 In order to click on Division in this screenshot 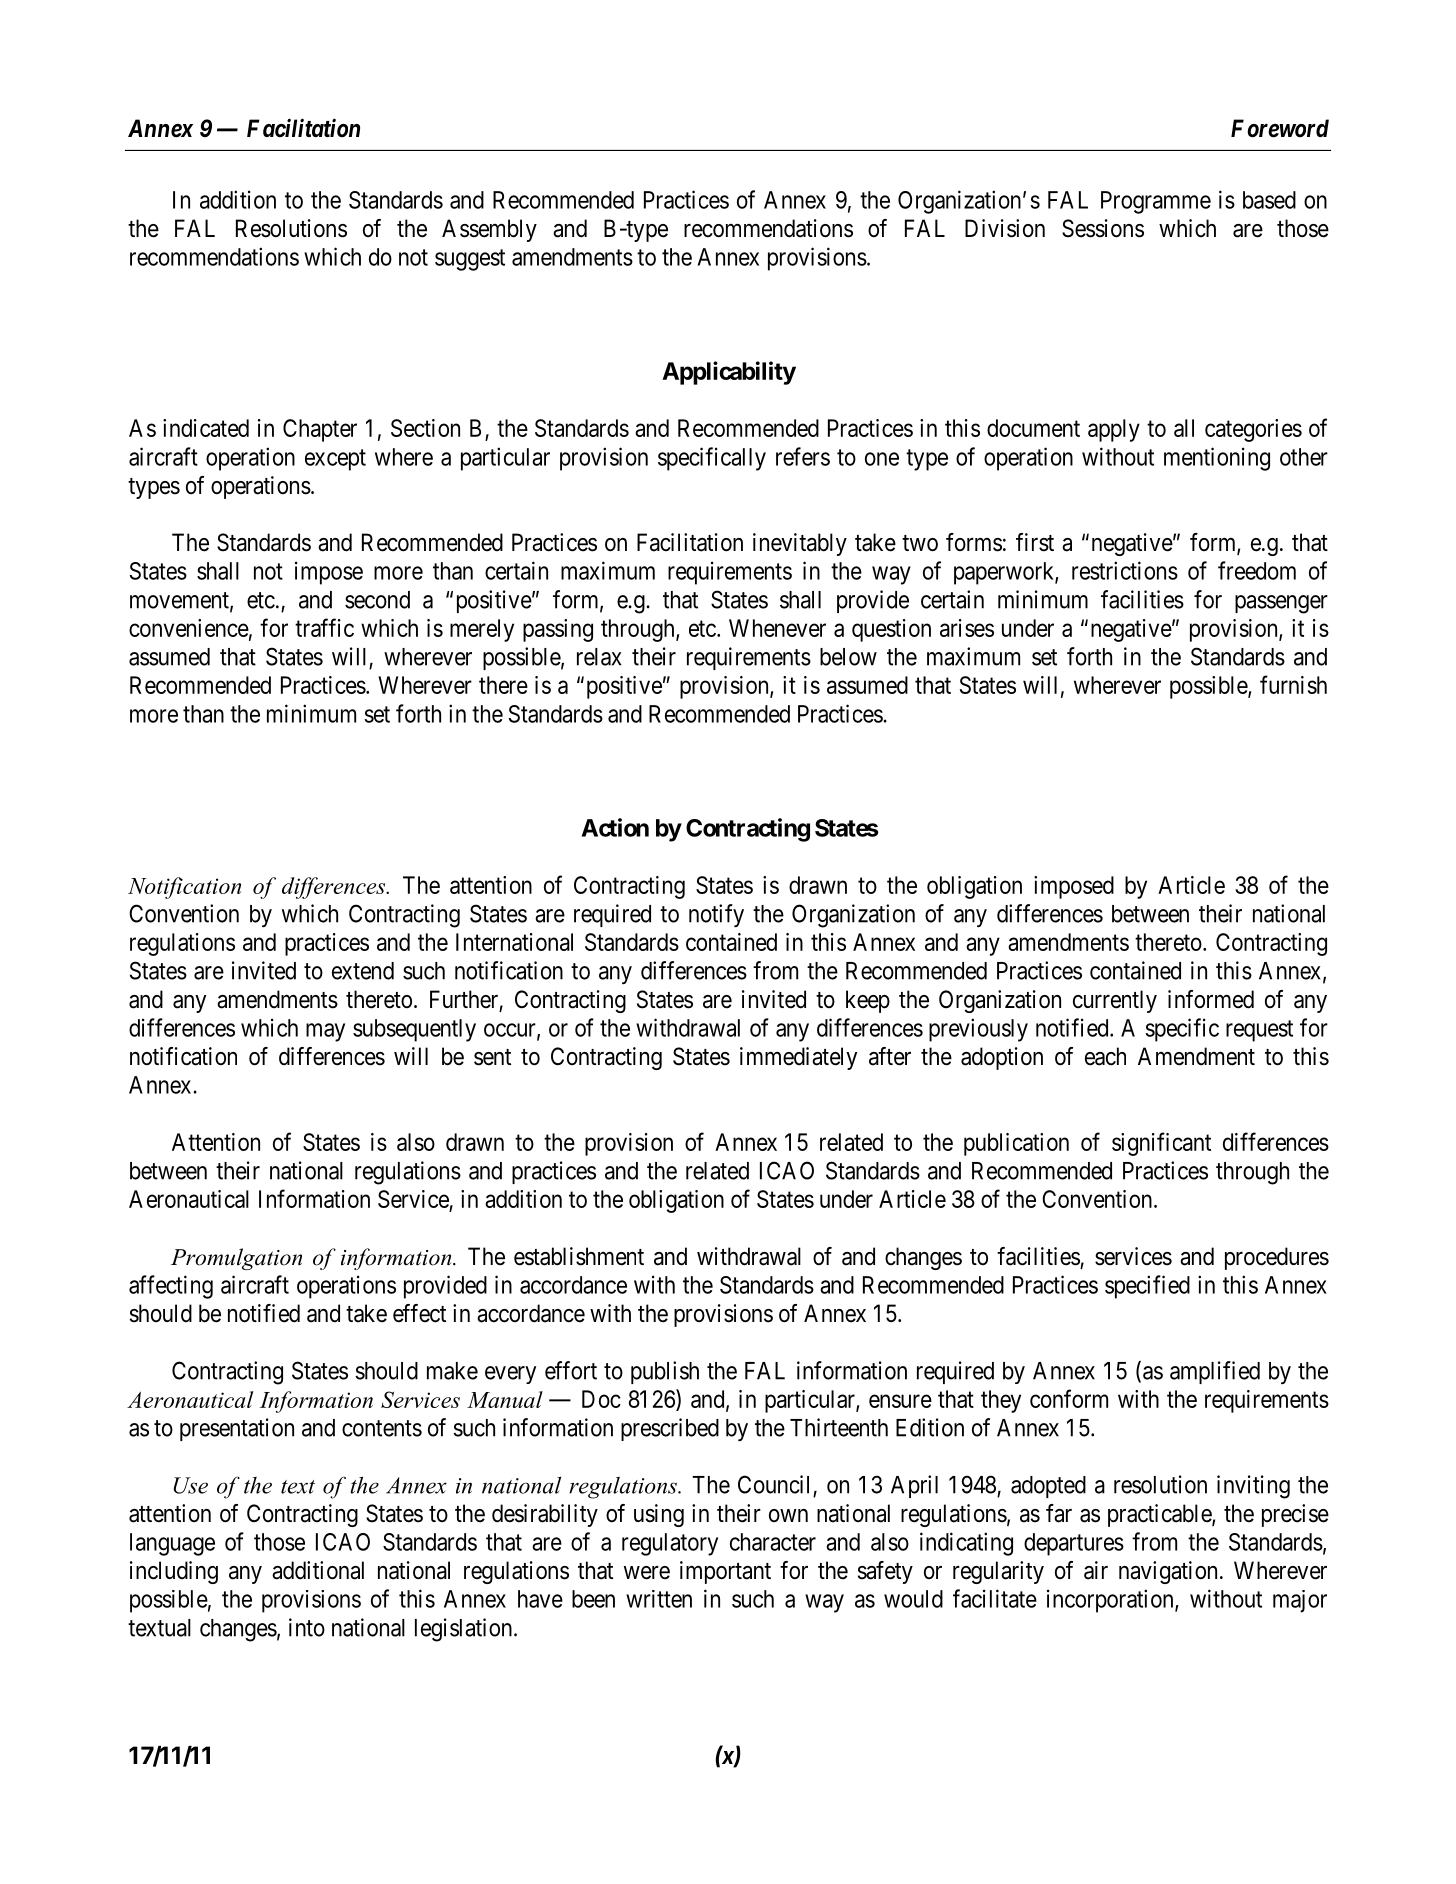, I will do `click(1005, 228)`.
